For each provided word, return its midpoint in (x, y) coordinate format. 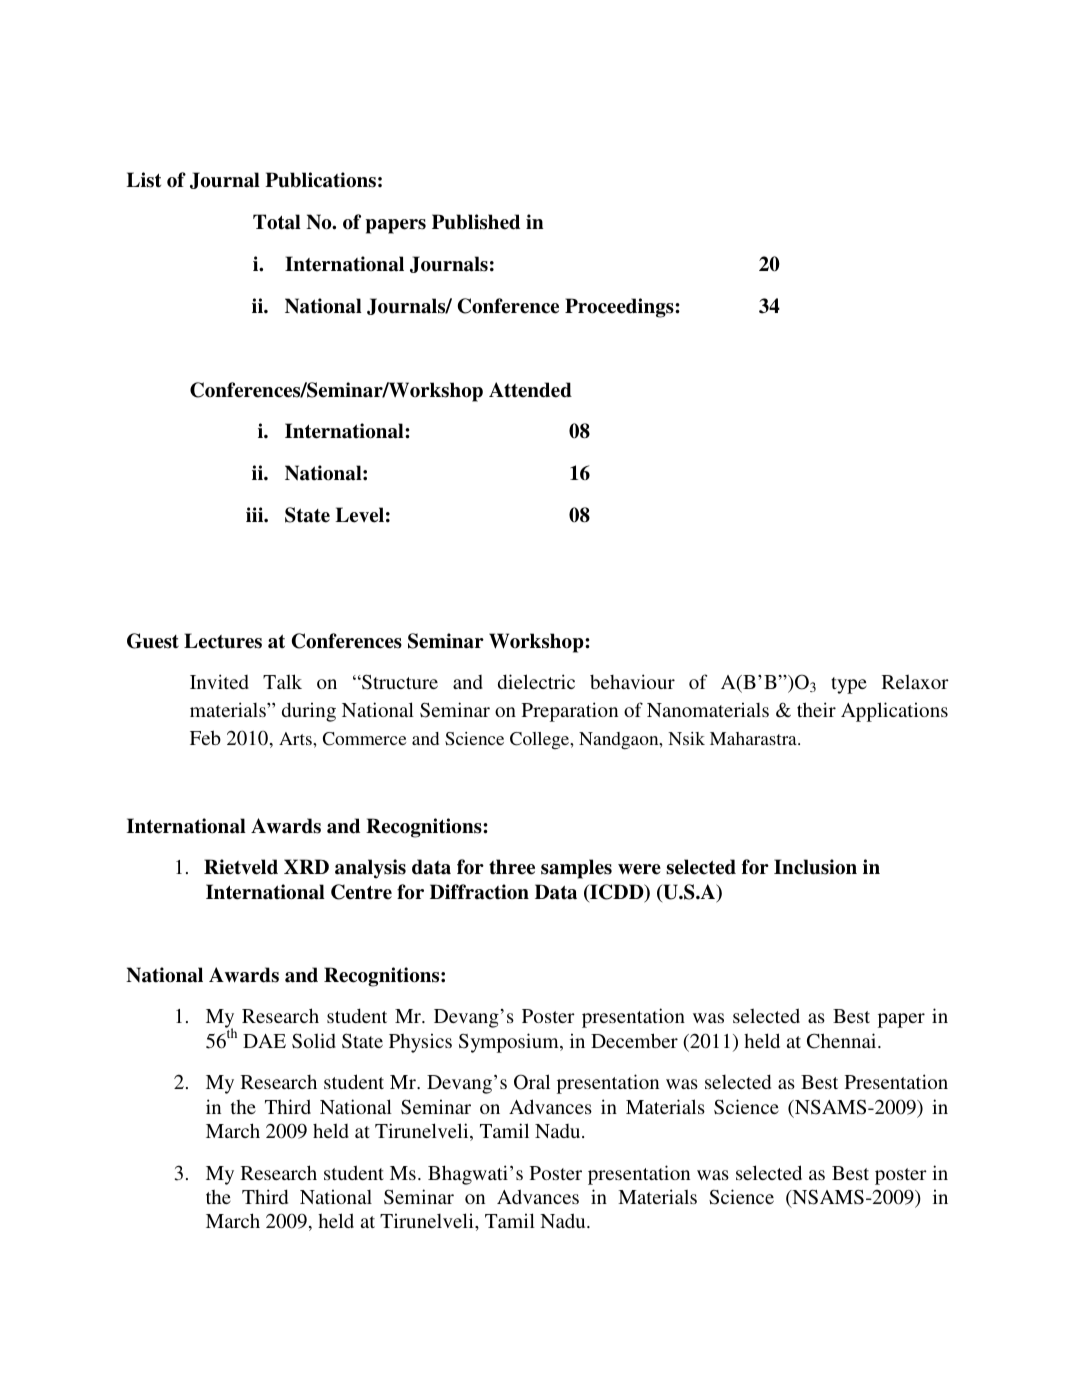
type (849, 685)
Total (277, 222)
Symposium (510, 1043)
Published (476, 222)
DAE (264, 1041)
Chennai (843, 1041)
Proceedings (620, 308)
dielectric (536, 681)
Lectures (223, 641)
